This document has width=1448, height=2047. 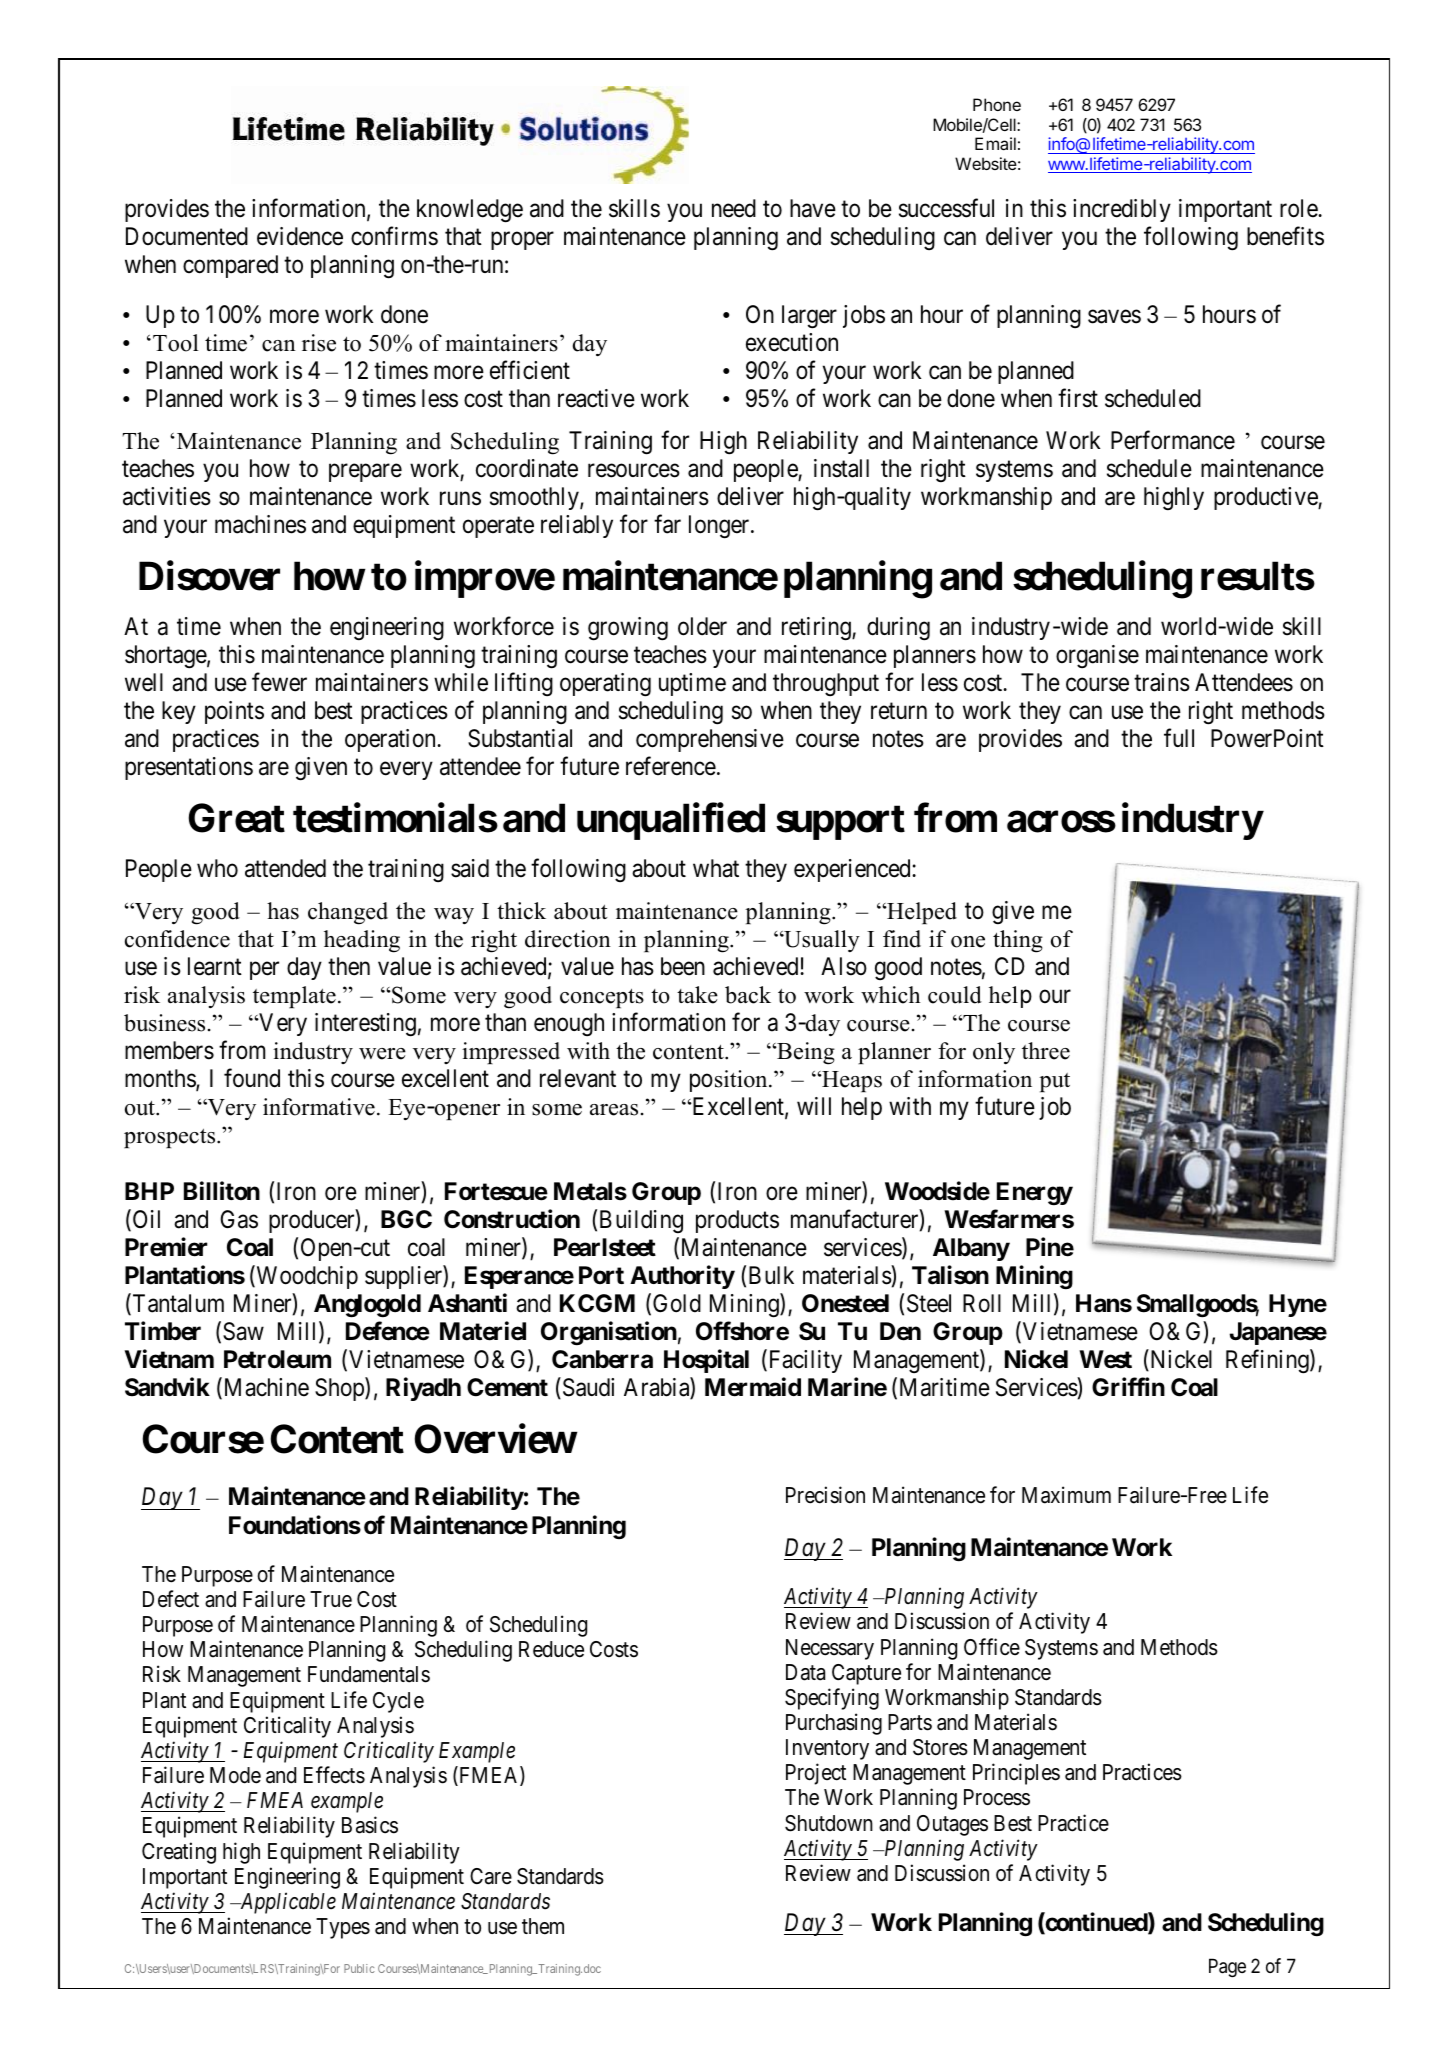 What do you see at coordinates (734, 208) in the document?
I see `need` at bounding box center [734, 208].
